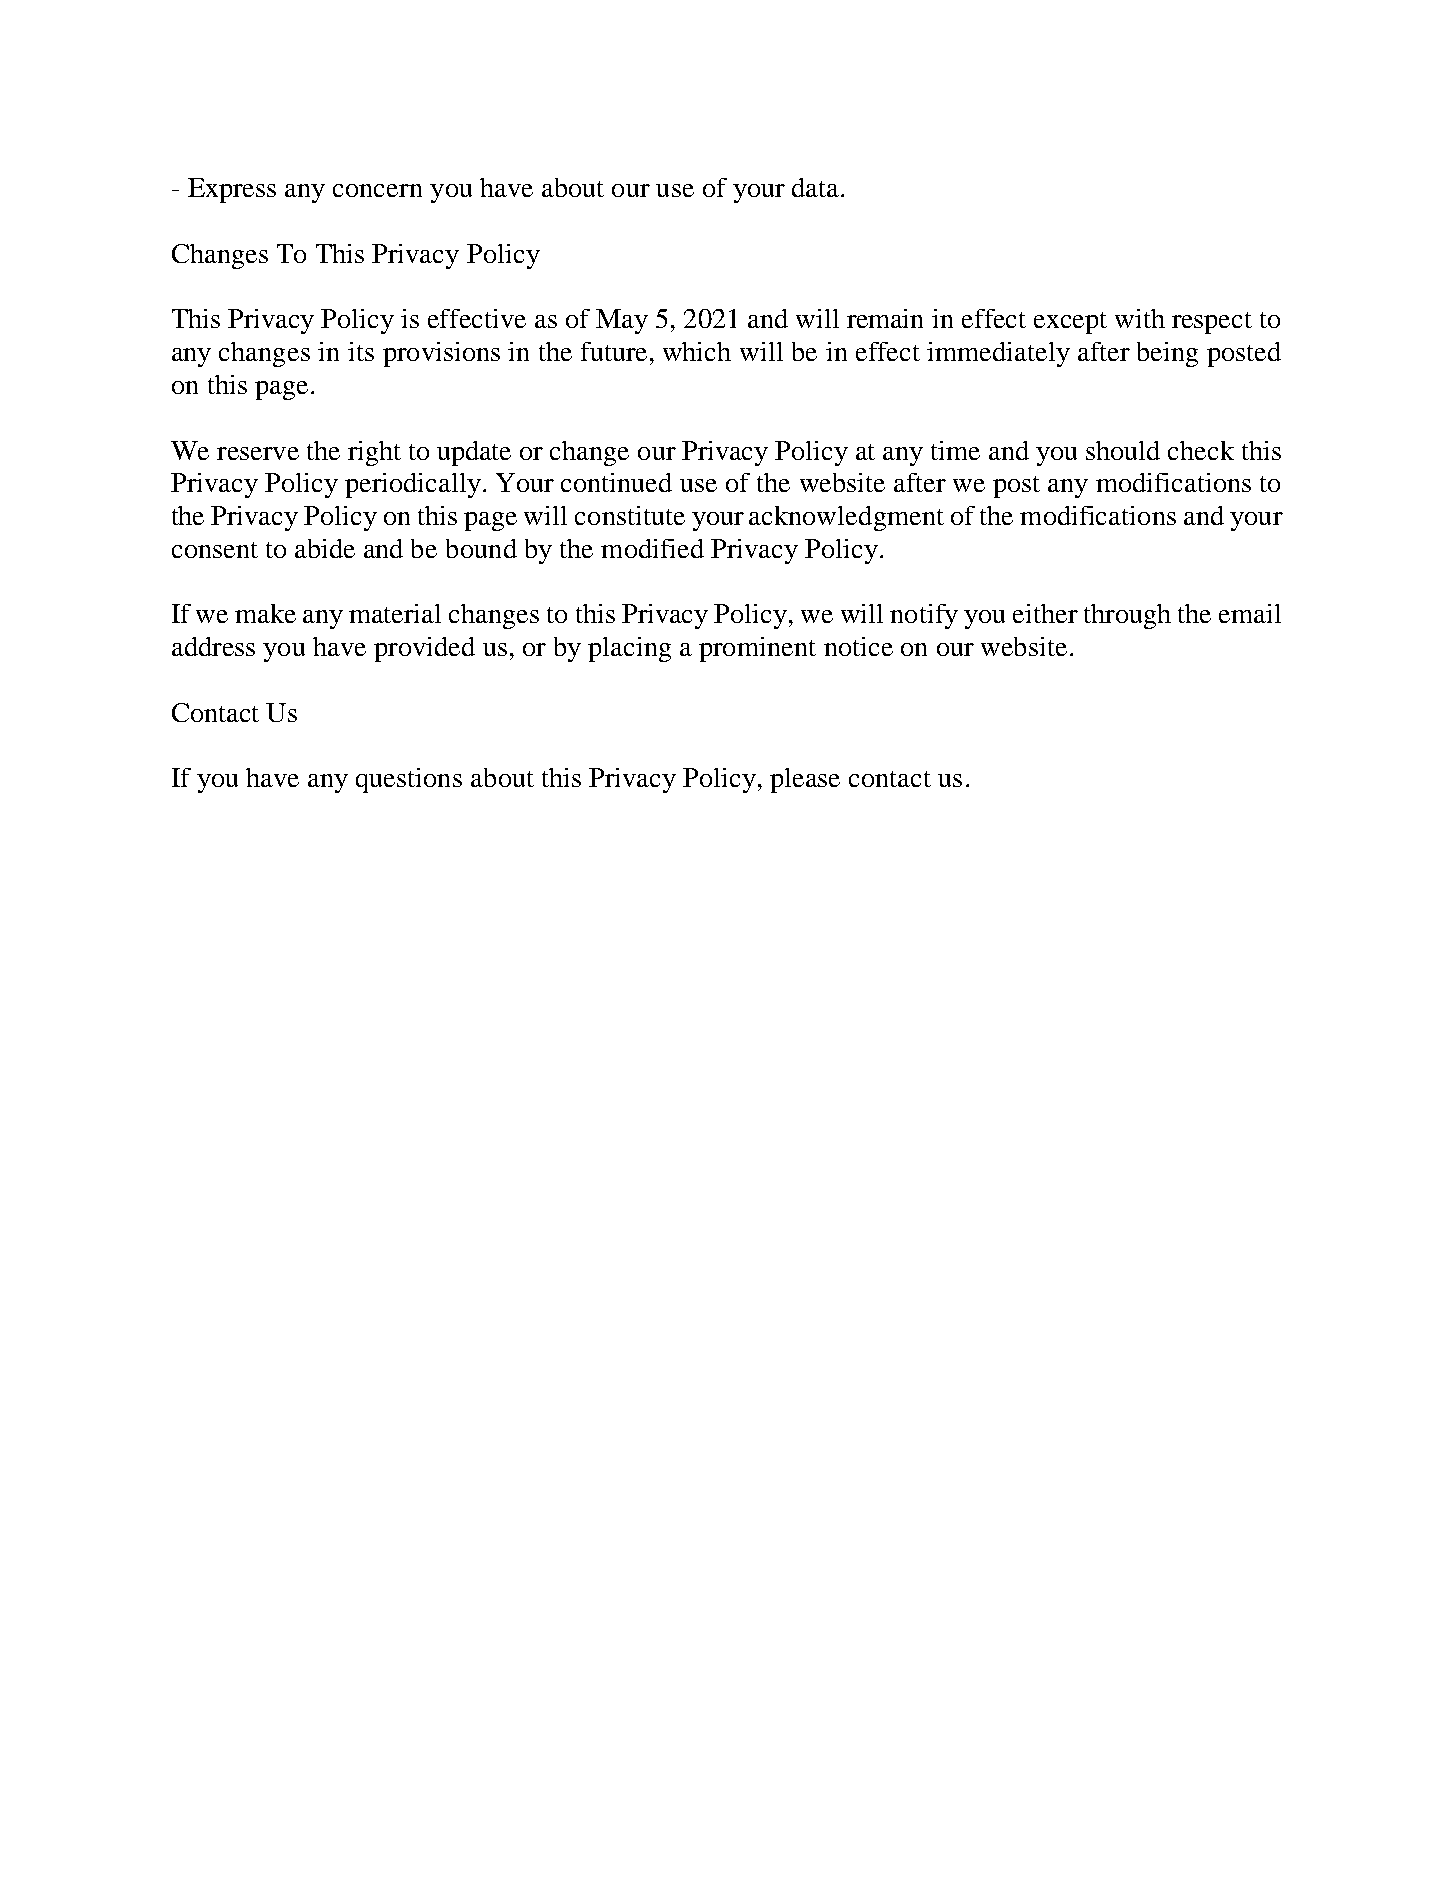  Describe the element at coordinates (413, 485) in the screenshot. I see `periodically` at that location.
